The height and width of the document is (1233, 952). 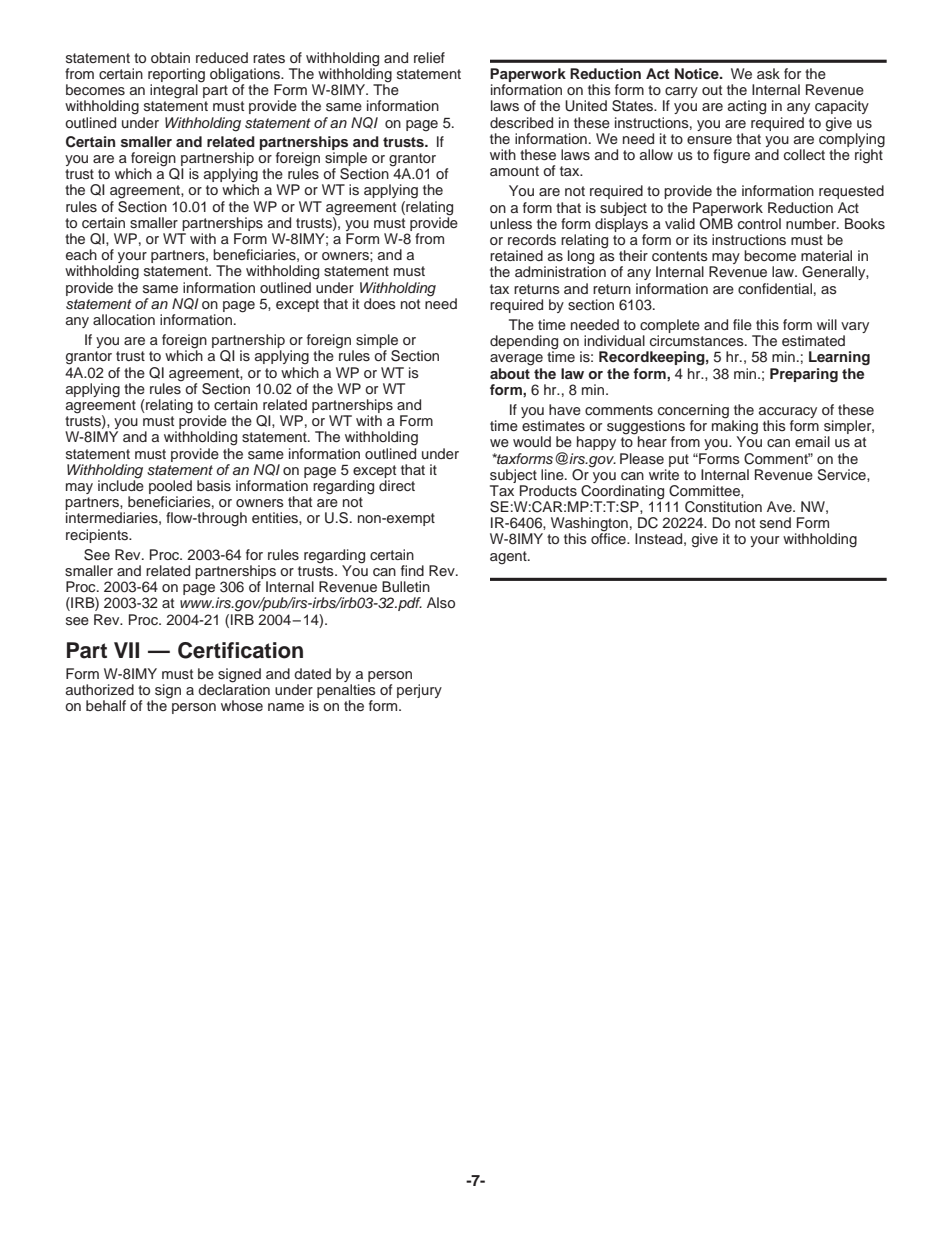 I want to click on each, so click(x=81, y=254).
